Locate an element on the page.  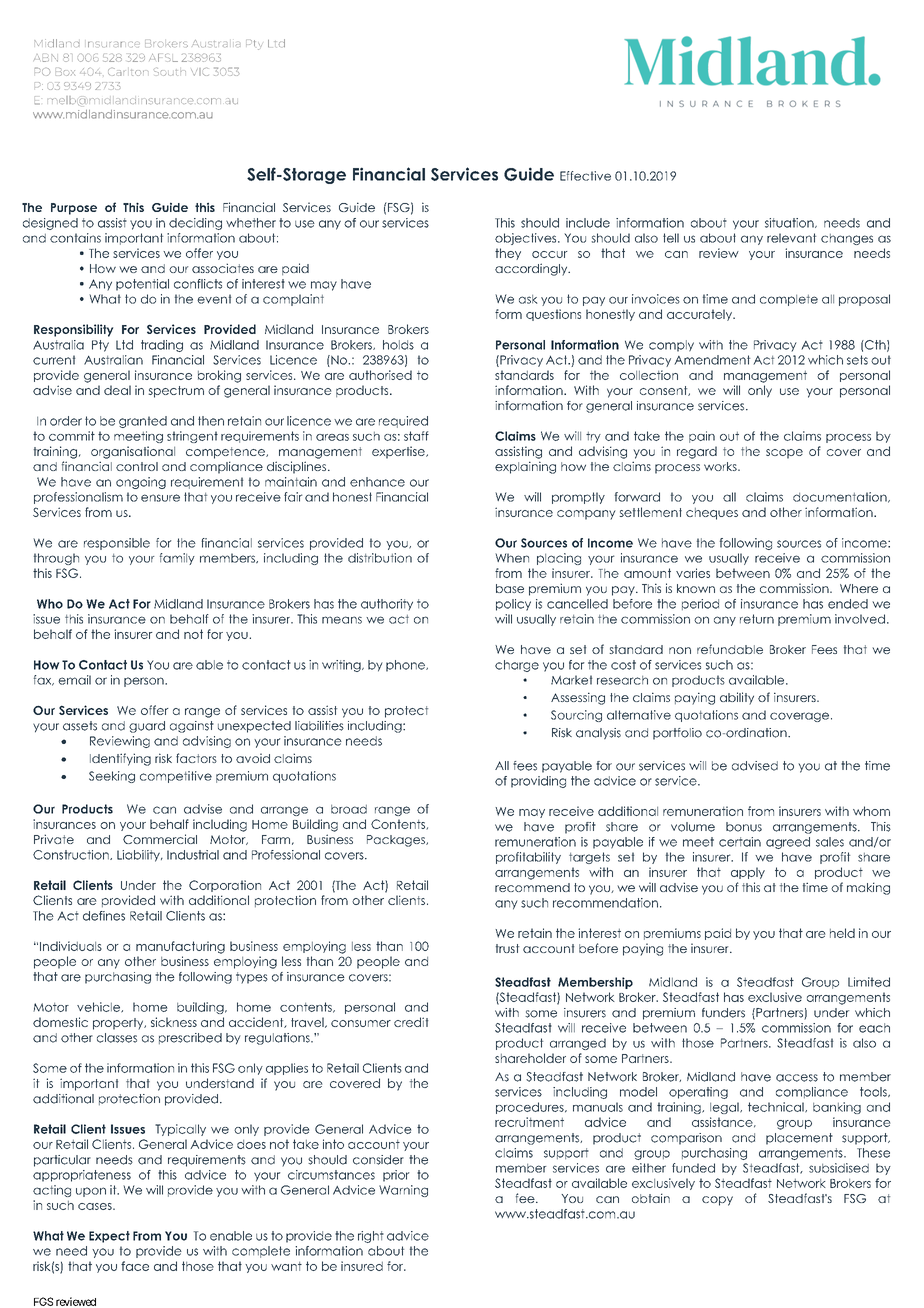
deal is located at coordinates (117, 390).
